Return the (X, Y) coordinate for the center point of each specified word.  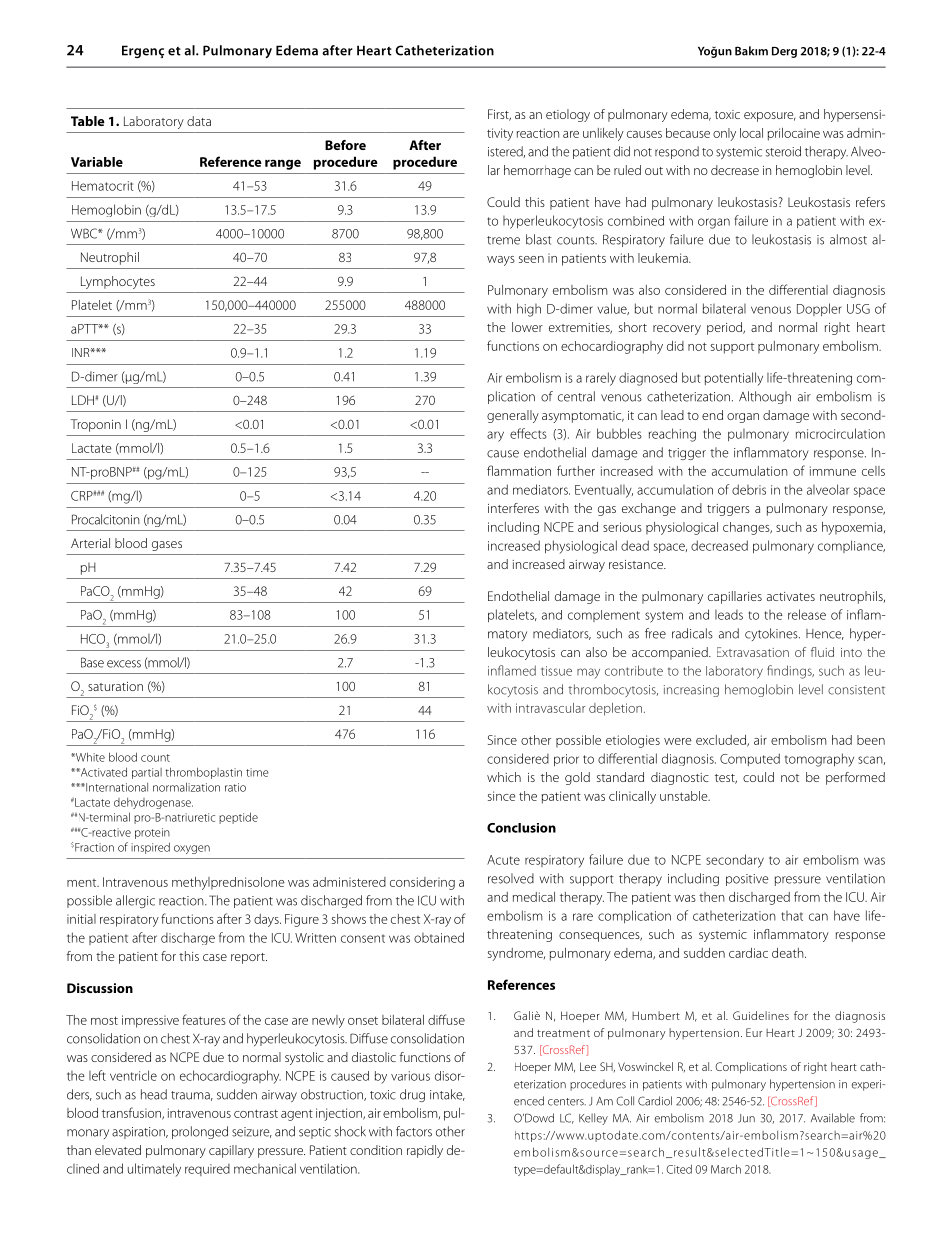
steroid (783, 151)
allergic (135, 901)
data (199, 121)
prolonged (200, 1132)
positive (747, 880)
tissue (556, 671)
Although (765, 397)
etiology (568, 115)
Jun (746, 1118)
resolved (511, 878)
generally (513, 416)
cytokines (772, 634)
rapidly (425, 1151)
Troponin (95, 425)
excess (124, 664)
